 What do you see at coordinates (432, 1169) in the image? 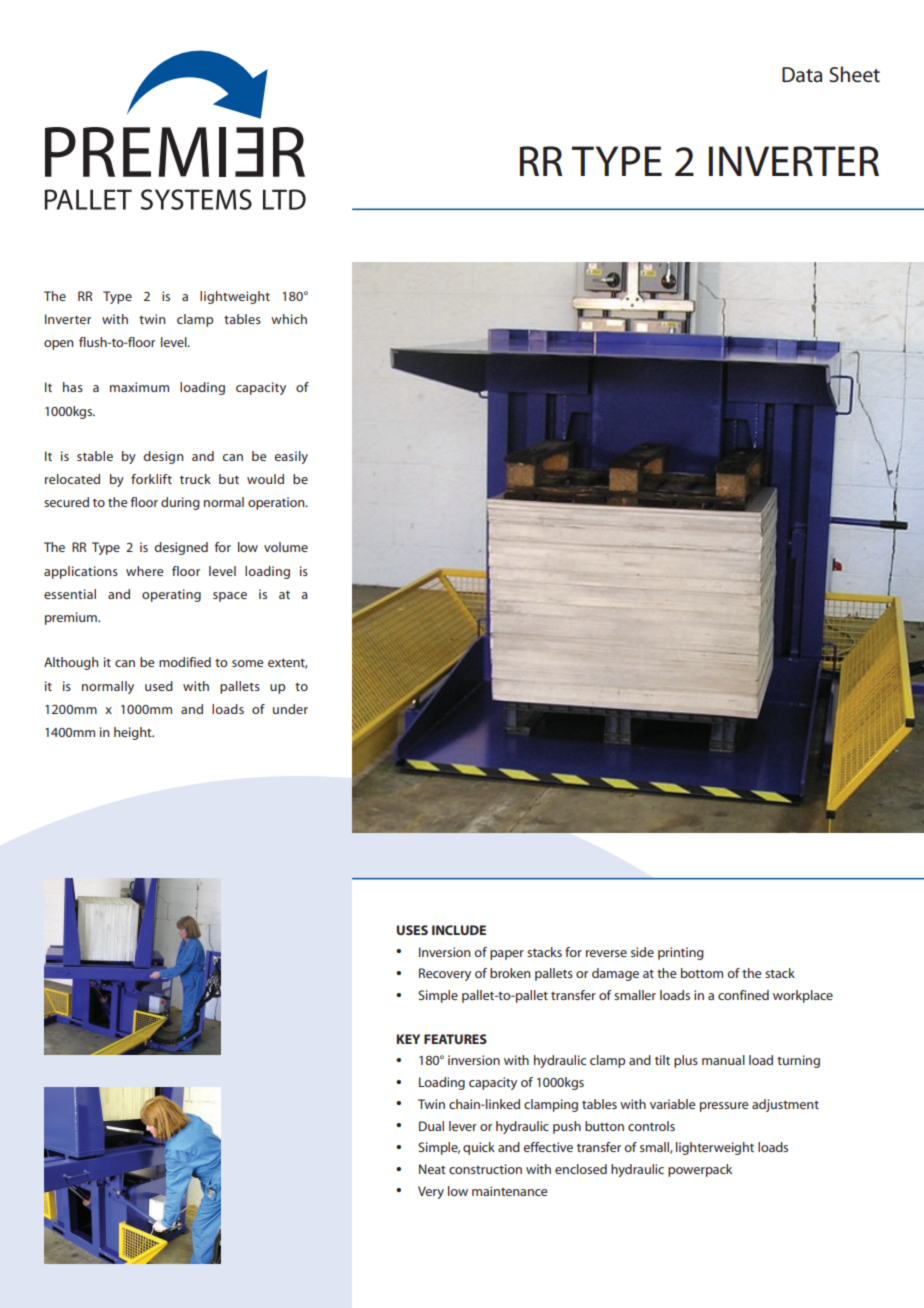
I see `Neat` at bounding box center [432, 1169].
